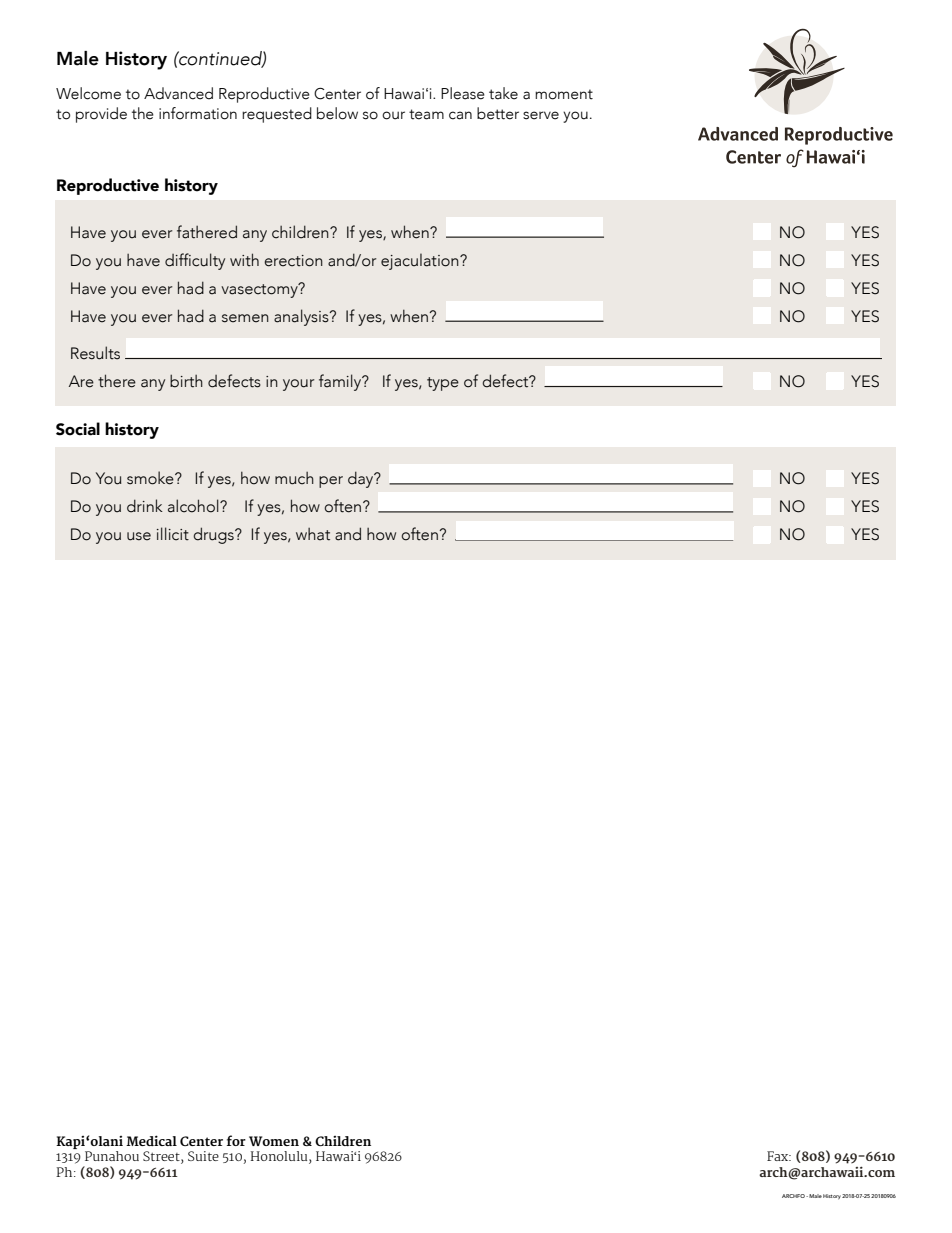  Describe the element at coordinates (274, 1141) in the page. I see `Women` at that location.
